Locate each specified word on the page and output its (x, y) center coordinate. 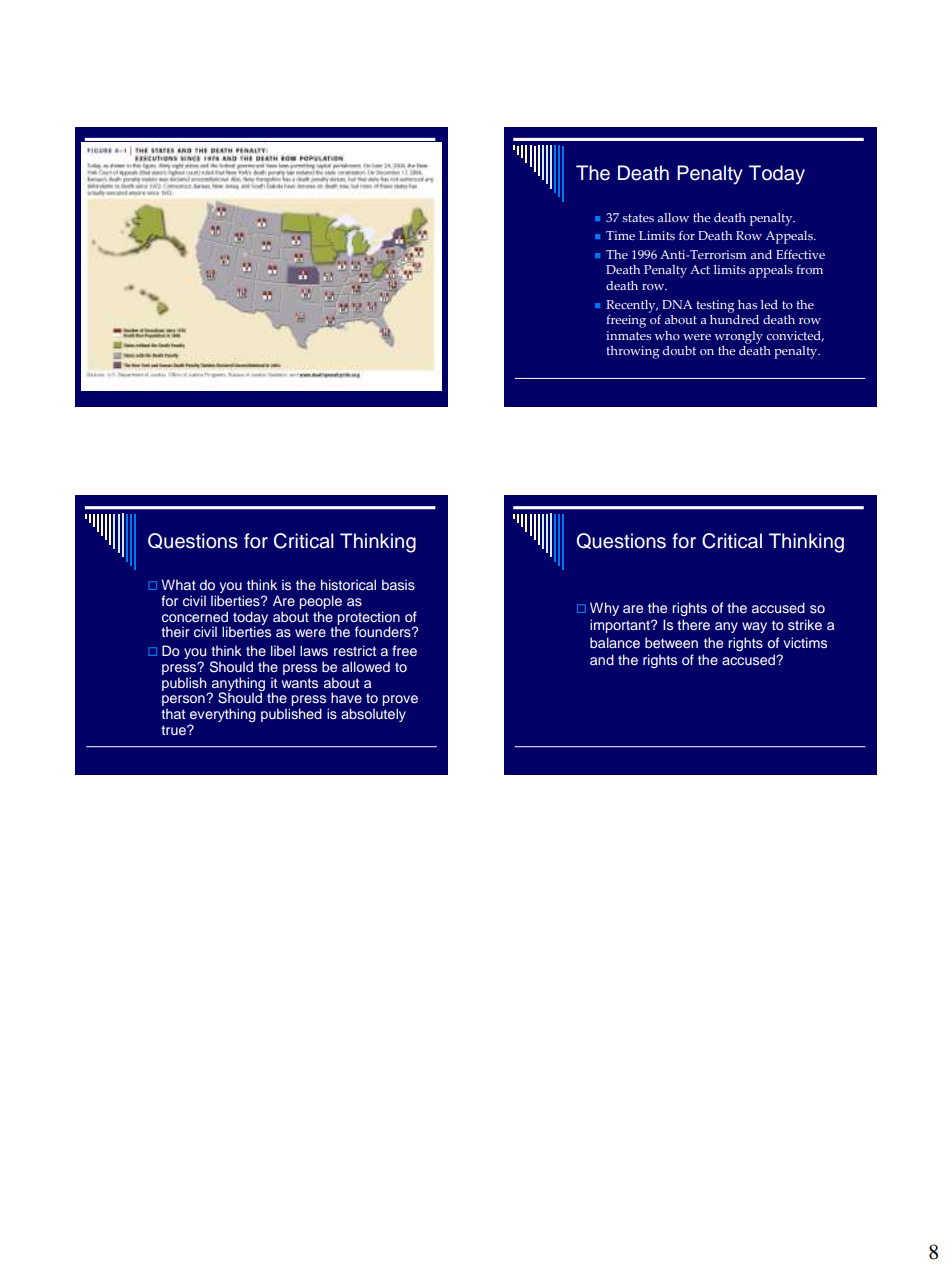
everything (222, 716)
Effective (800, 254)
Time (620, 235)
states (638, 218)
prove (400, 702)
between (671, 642)
